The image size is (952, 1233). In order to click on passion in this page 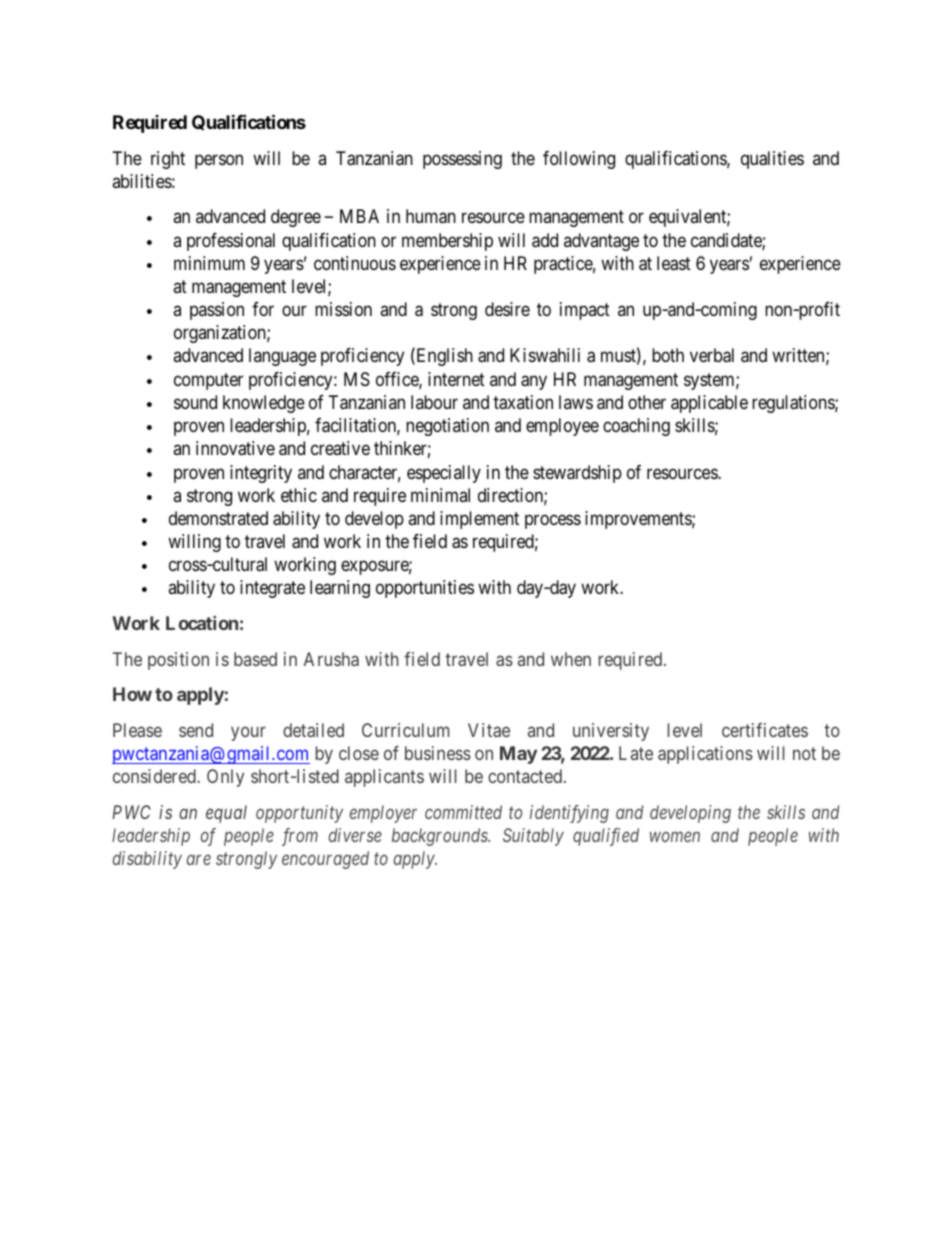, I will do `click(217, 311)`.
